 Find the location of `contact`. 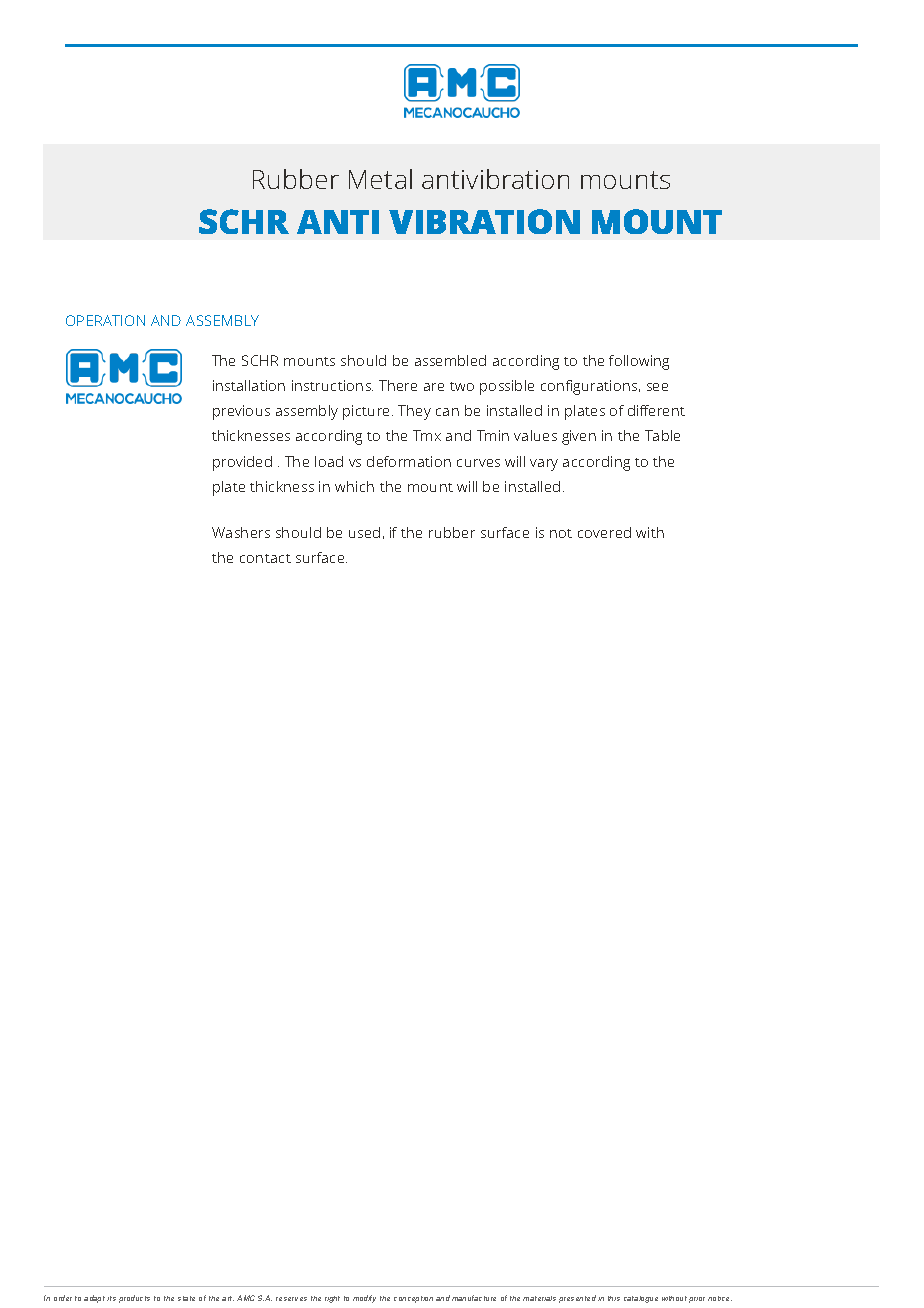

contact is located at coordinates (265, 558).
